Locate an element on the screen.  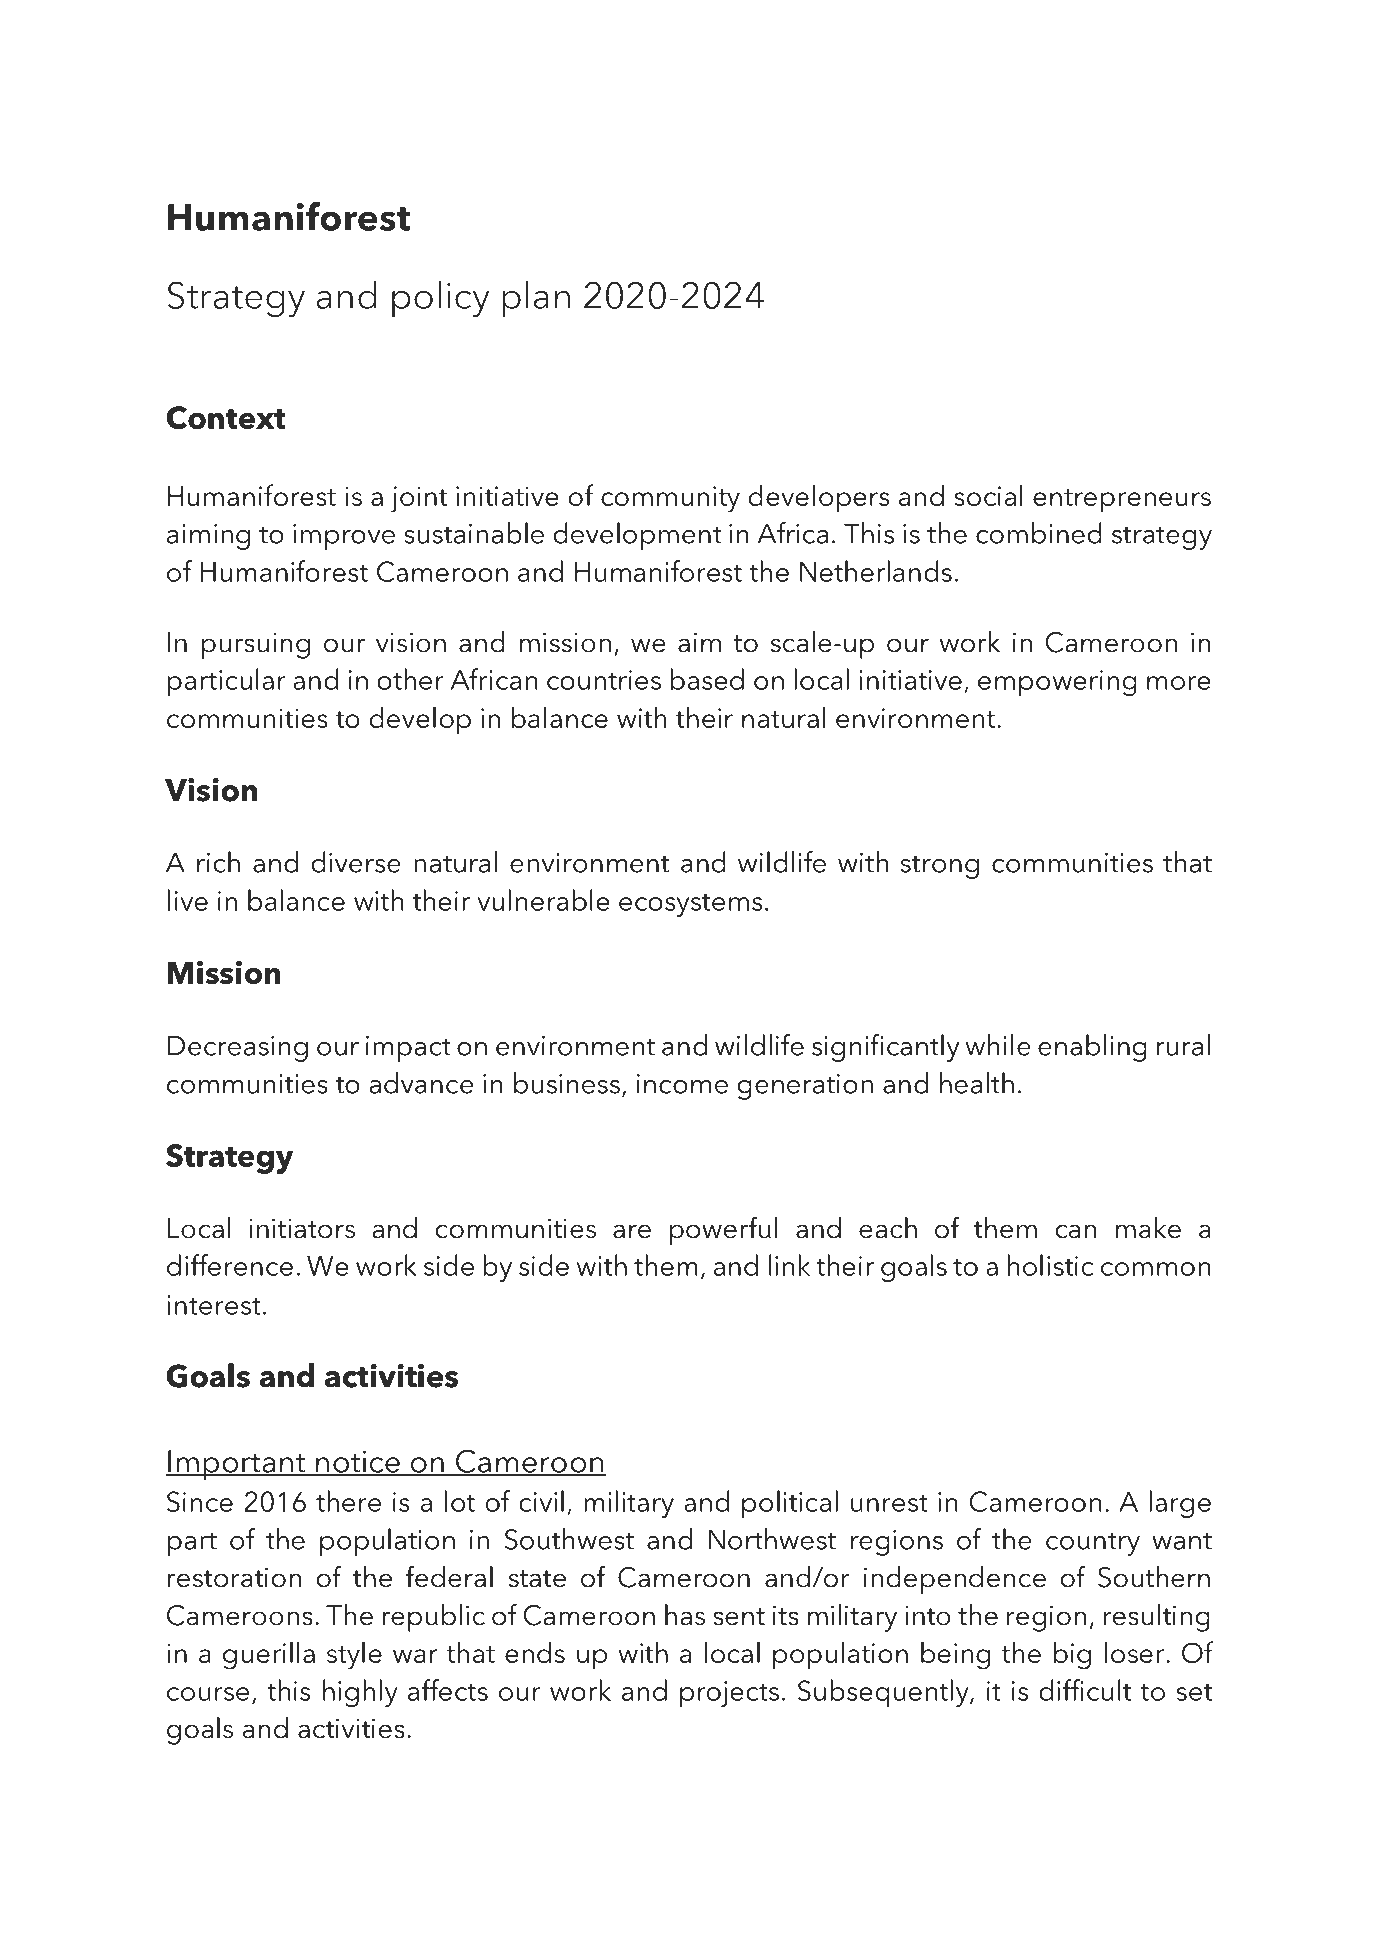
guerilla is located at coordinates (269, 1656).
